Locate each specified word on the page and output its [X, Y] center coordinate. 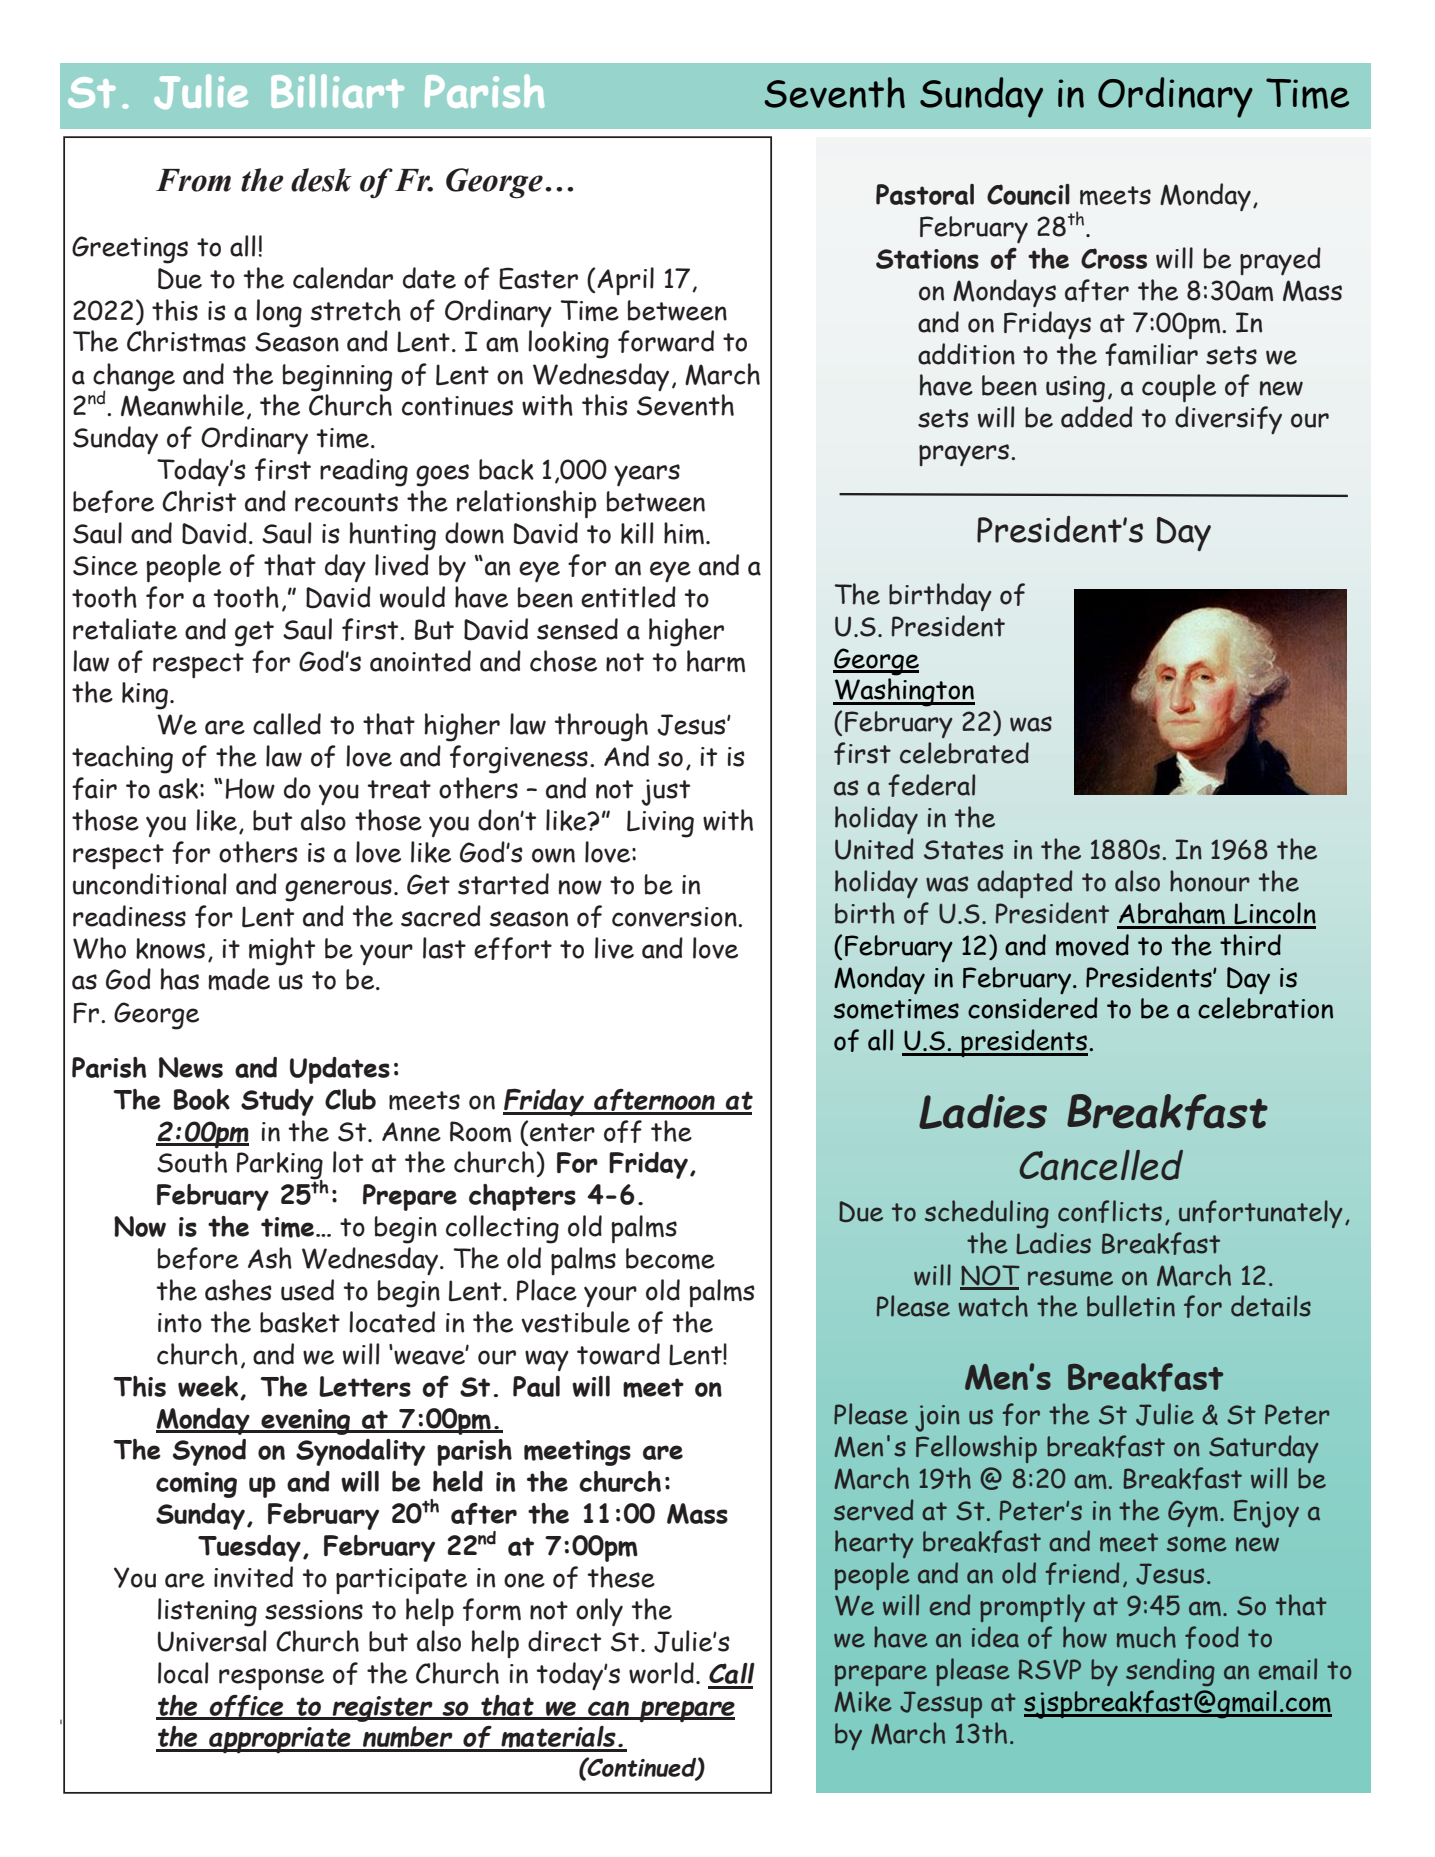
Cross [1114, 258]
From [193, 180]
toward [618, 1354]
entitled [628, 597]
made [239, 979]
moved [1092, 945]
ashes [238, 1290]
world [661, 1673]
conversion [675, 917]
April [625, 281]
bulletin [1131, 1306]
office [247, 1707]
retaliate [125, 629]
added [1097, 417]
